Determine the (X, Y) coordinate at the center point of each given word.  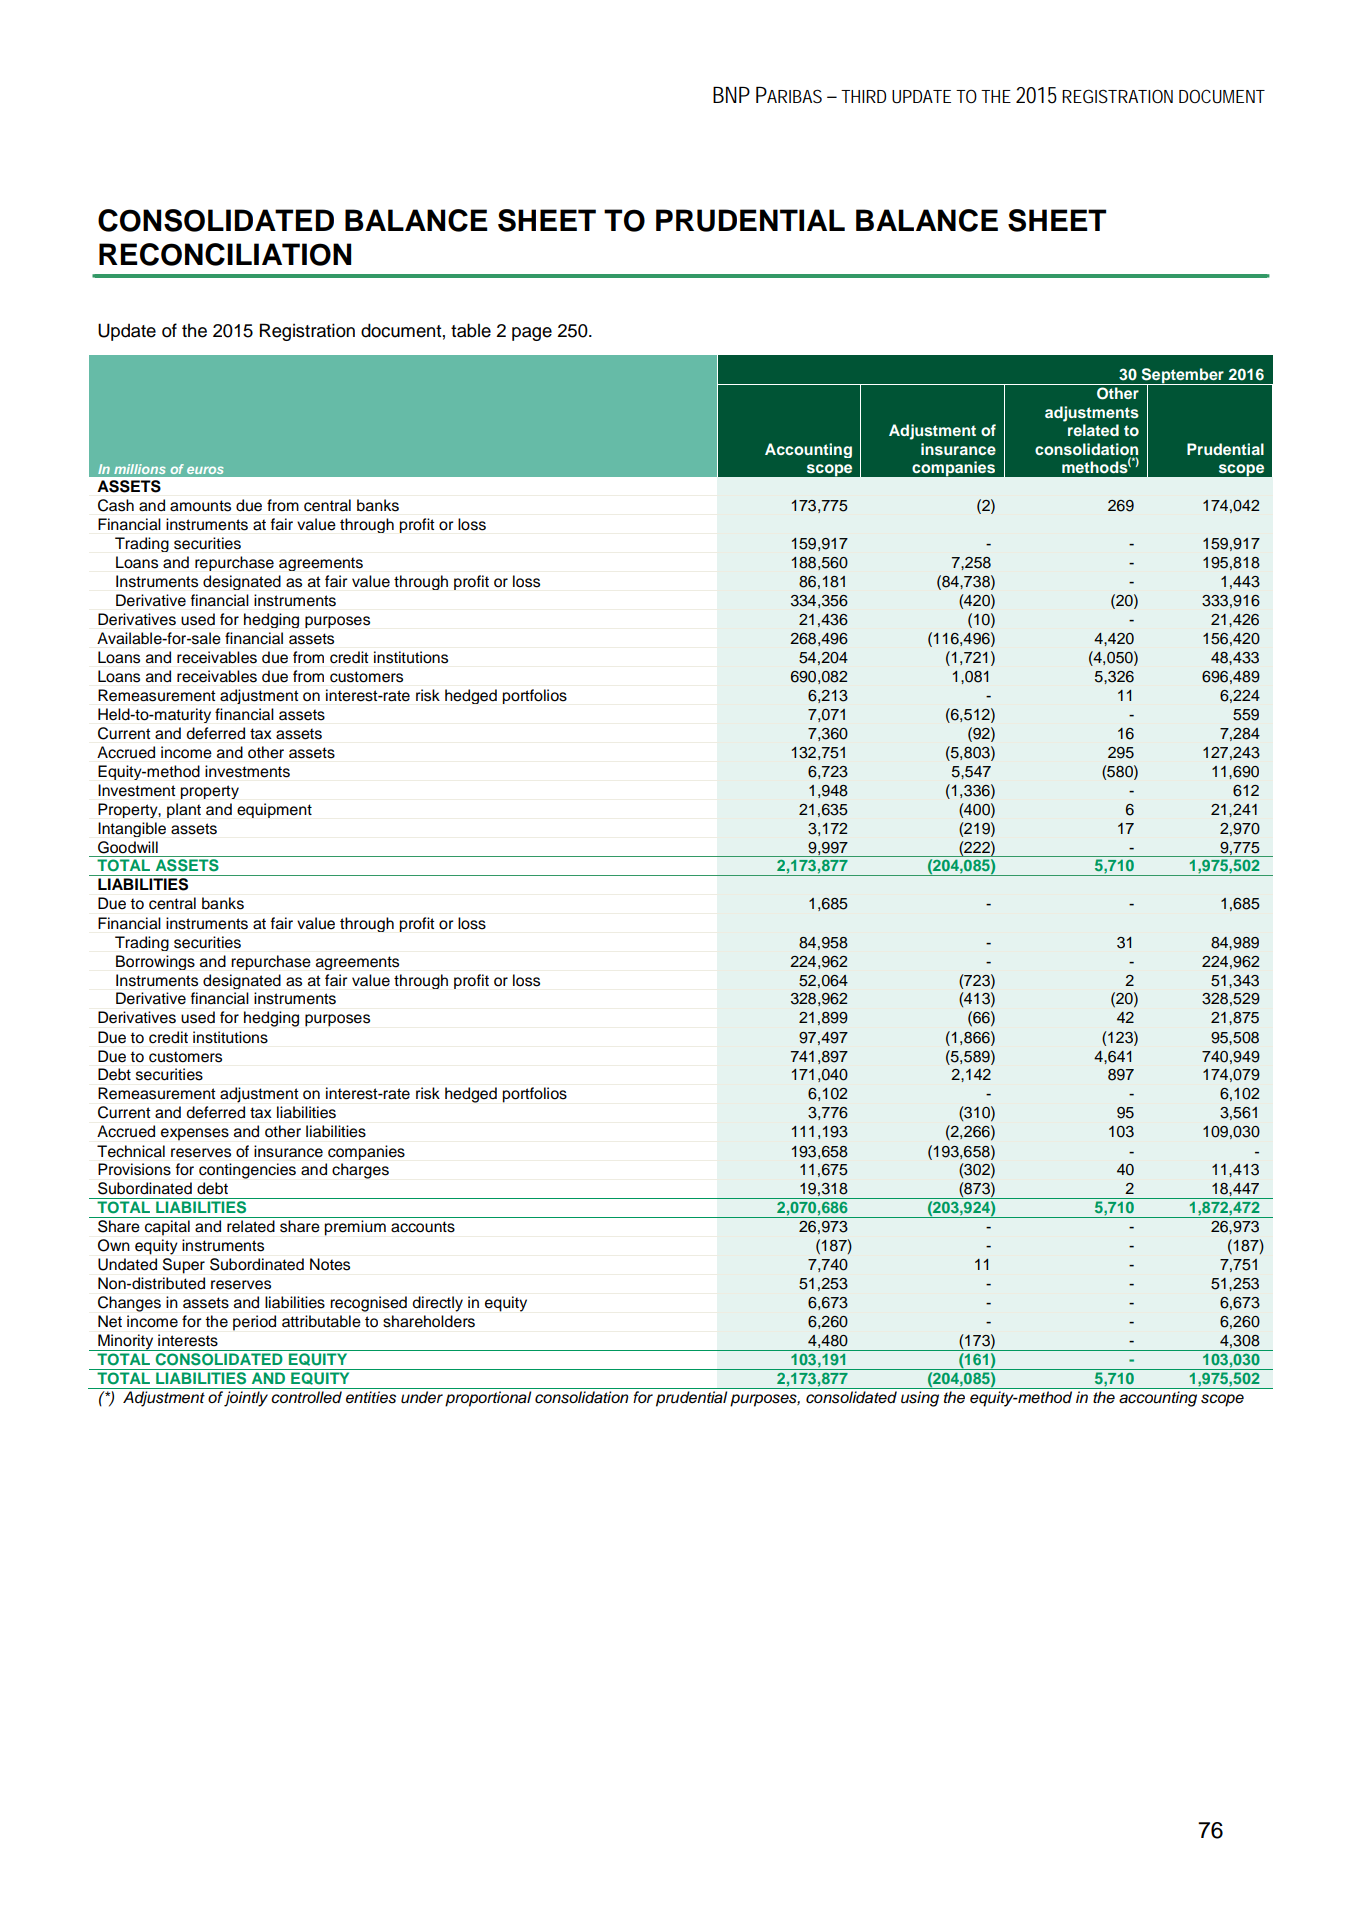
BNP (731, 95)
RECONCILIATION (225, 254)
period (254, 1323)
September (1182, 377)
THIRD (863, 96)
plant (184, 810)
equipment (274, 810)
